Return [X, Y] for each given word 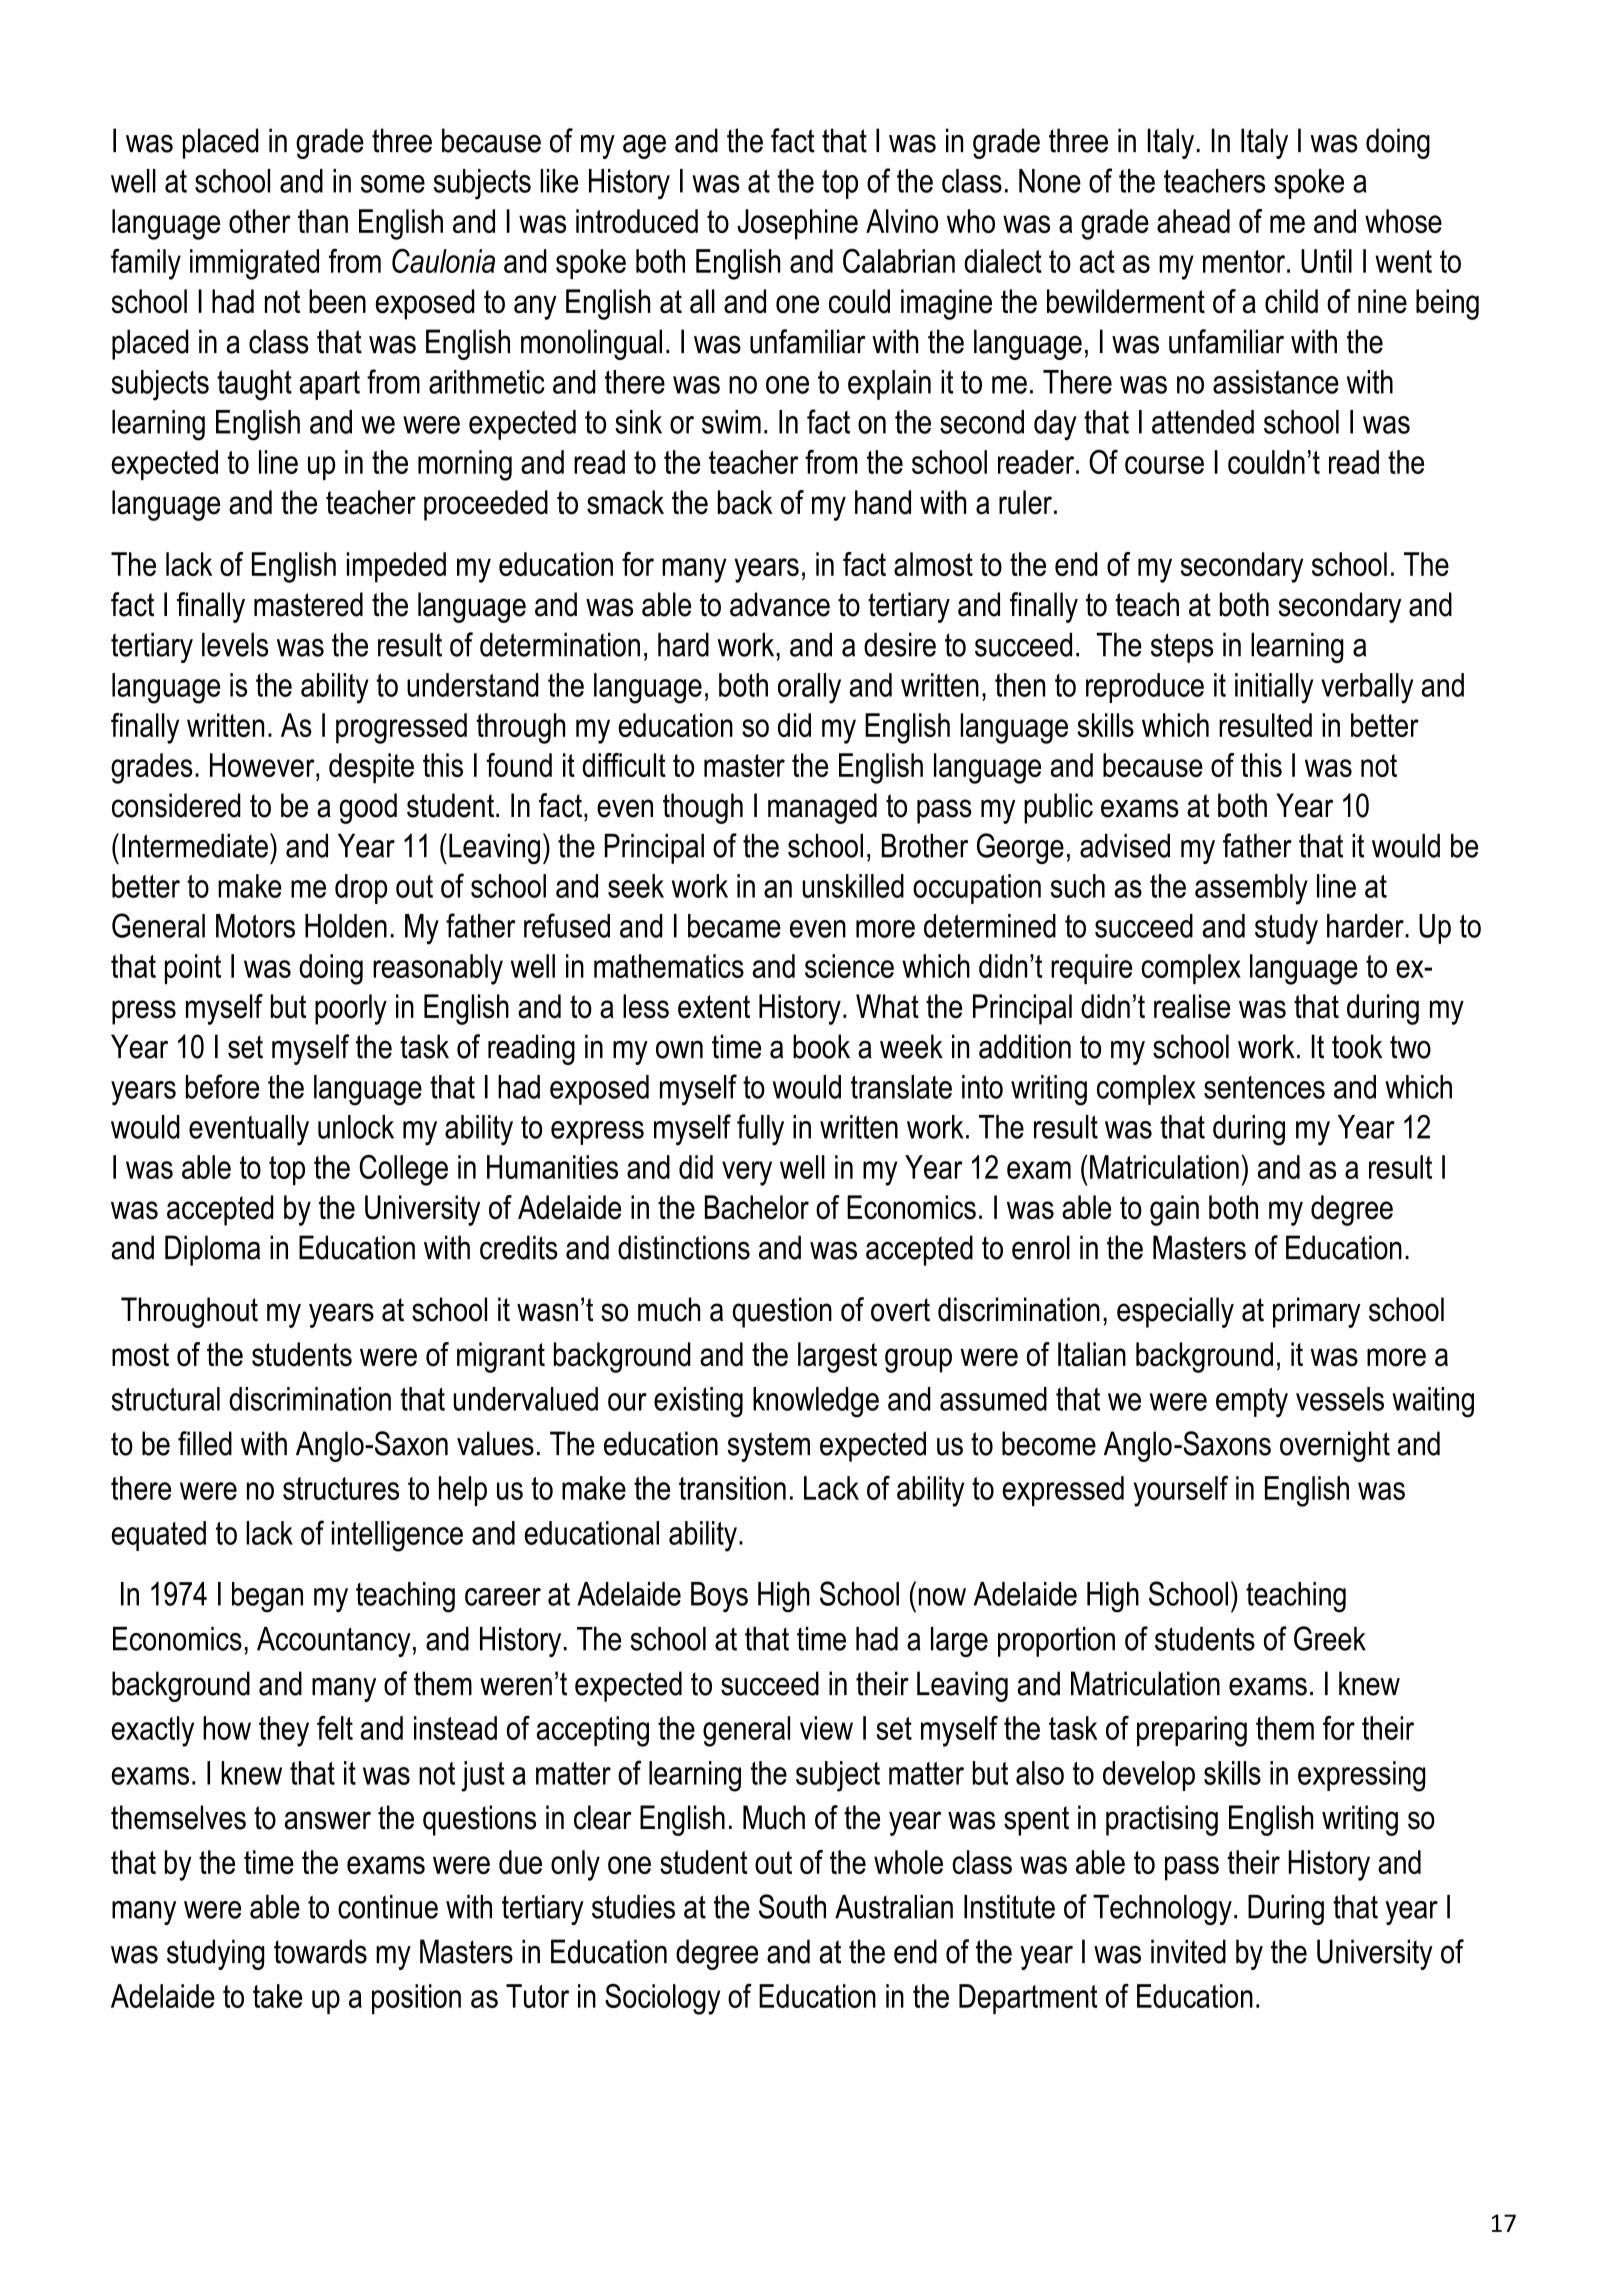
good [368, 808]
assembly [1251, 889]
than [323, 221]
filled [205, 1443]
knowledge [816, 1402]
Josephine [797, 224]
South [792, 1906]
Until [1326, 261]
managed [822, 808]
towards [320, 1951]
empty [1252, 1403]
